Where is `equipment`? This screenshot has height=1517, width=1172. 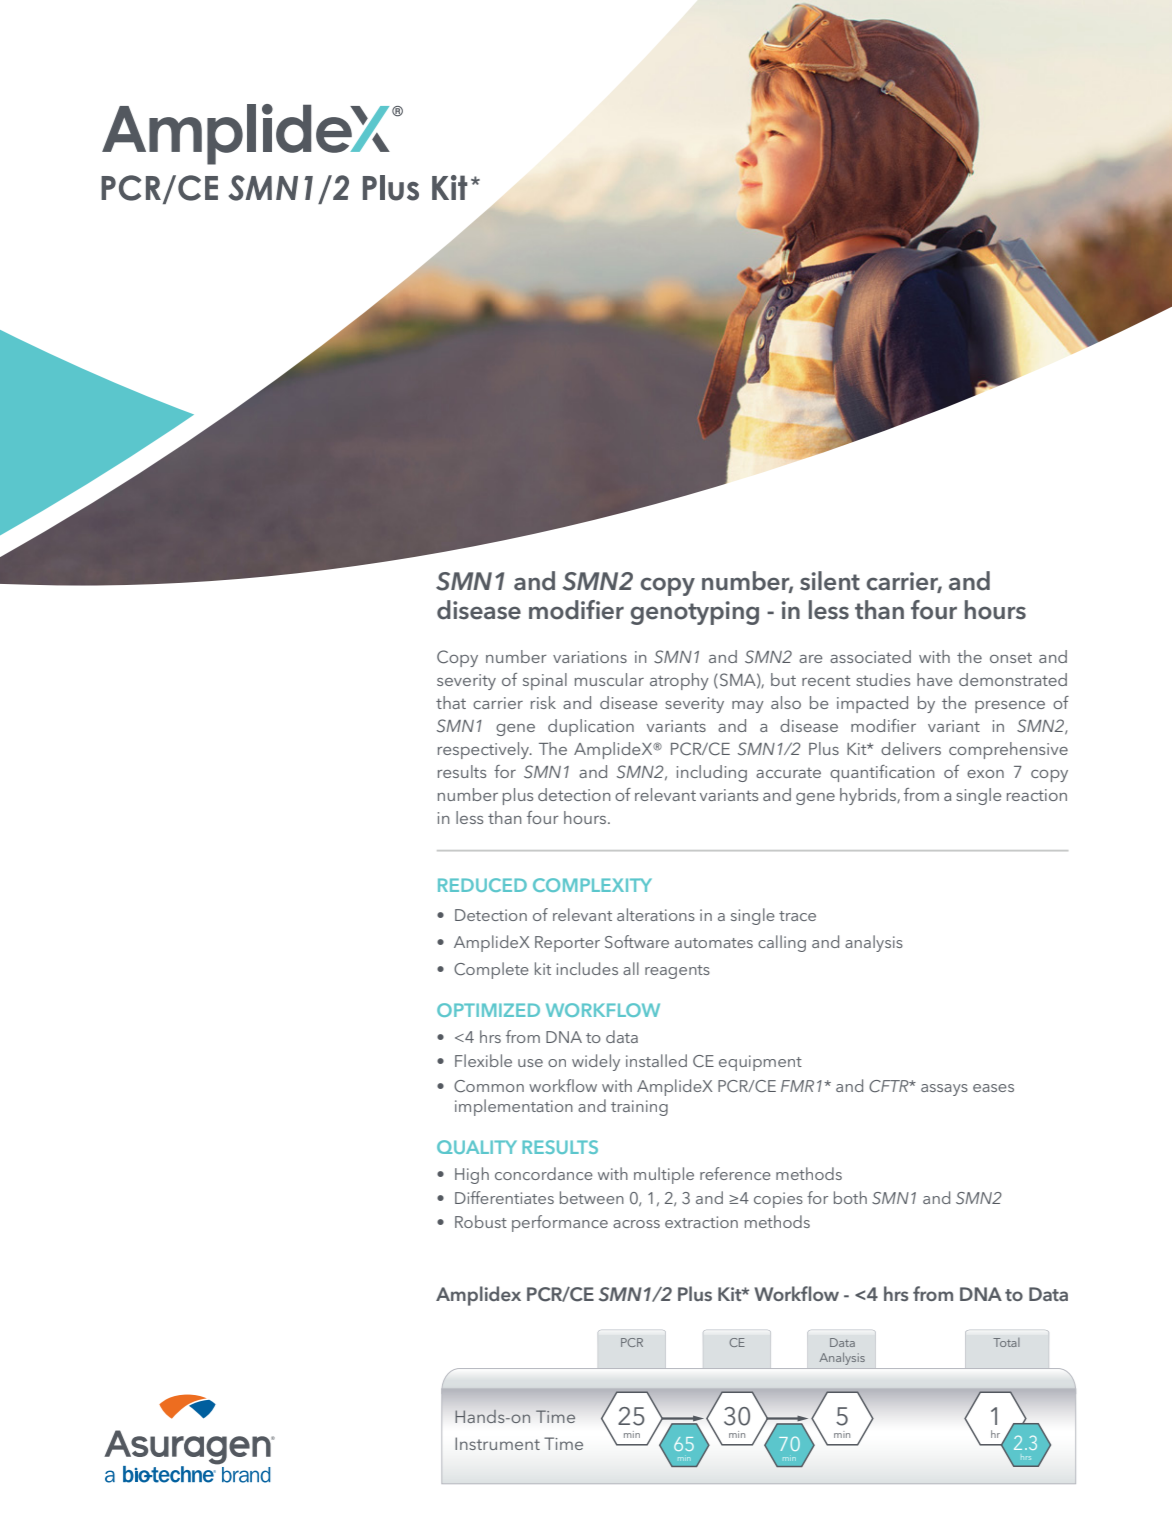 equipment is located at coordinates (760, 1063).
